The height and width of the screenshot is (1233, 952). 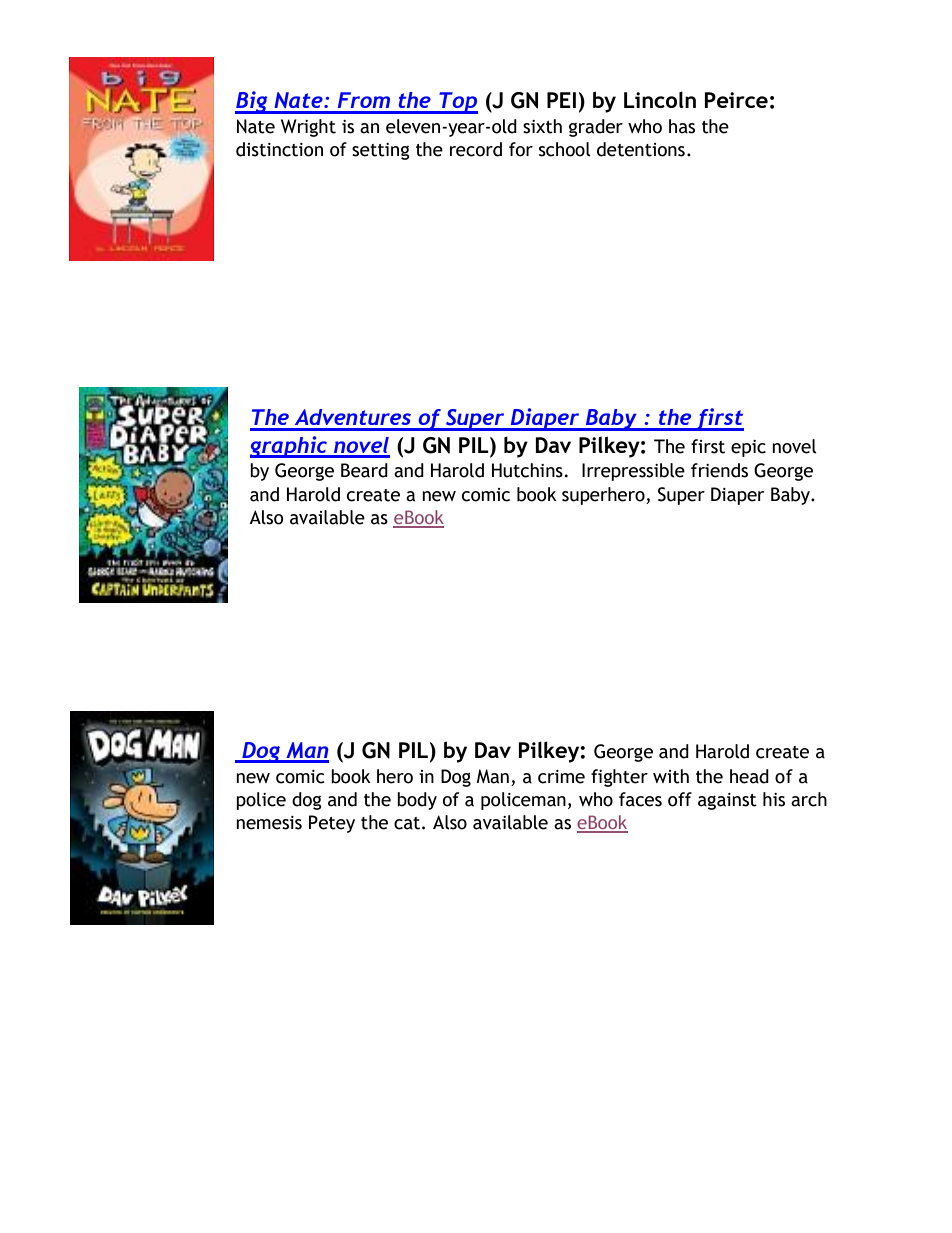 What do you see at coordinates (561, 777) in the screenshot?
I see `crime` at bounding box center [561, 777].
